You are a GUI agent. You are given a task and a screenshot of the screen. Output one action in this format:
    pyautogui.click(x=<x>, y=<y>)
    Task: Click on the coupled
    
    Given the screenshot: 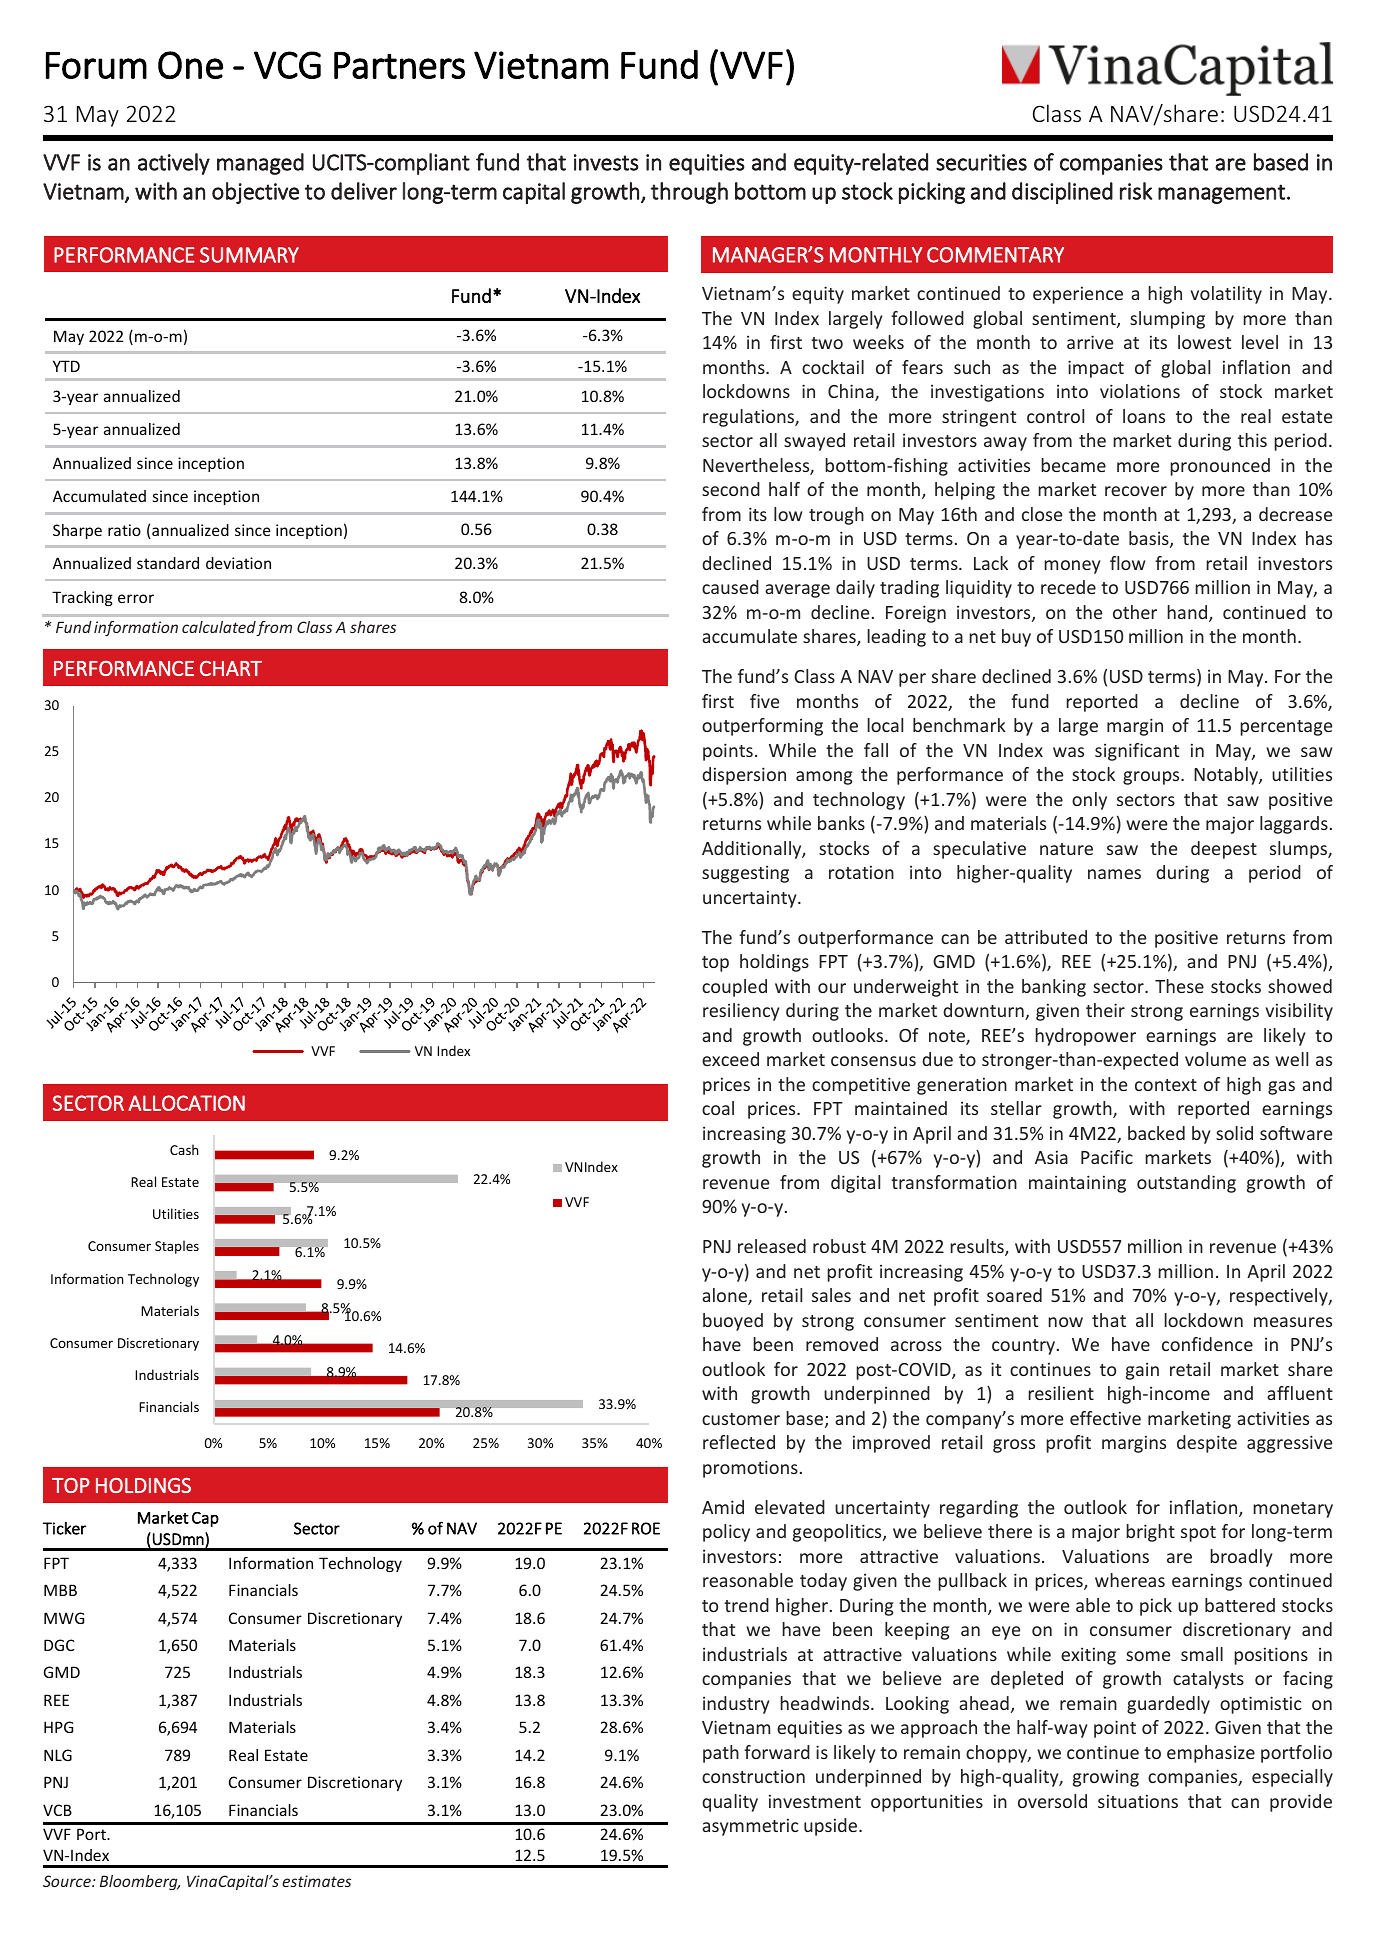 What is the action you would take?
    pyautogui.click(x=734, y=988)
